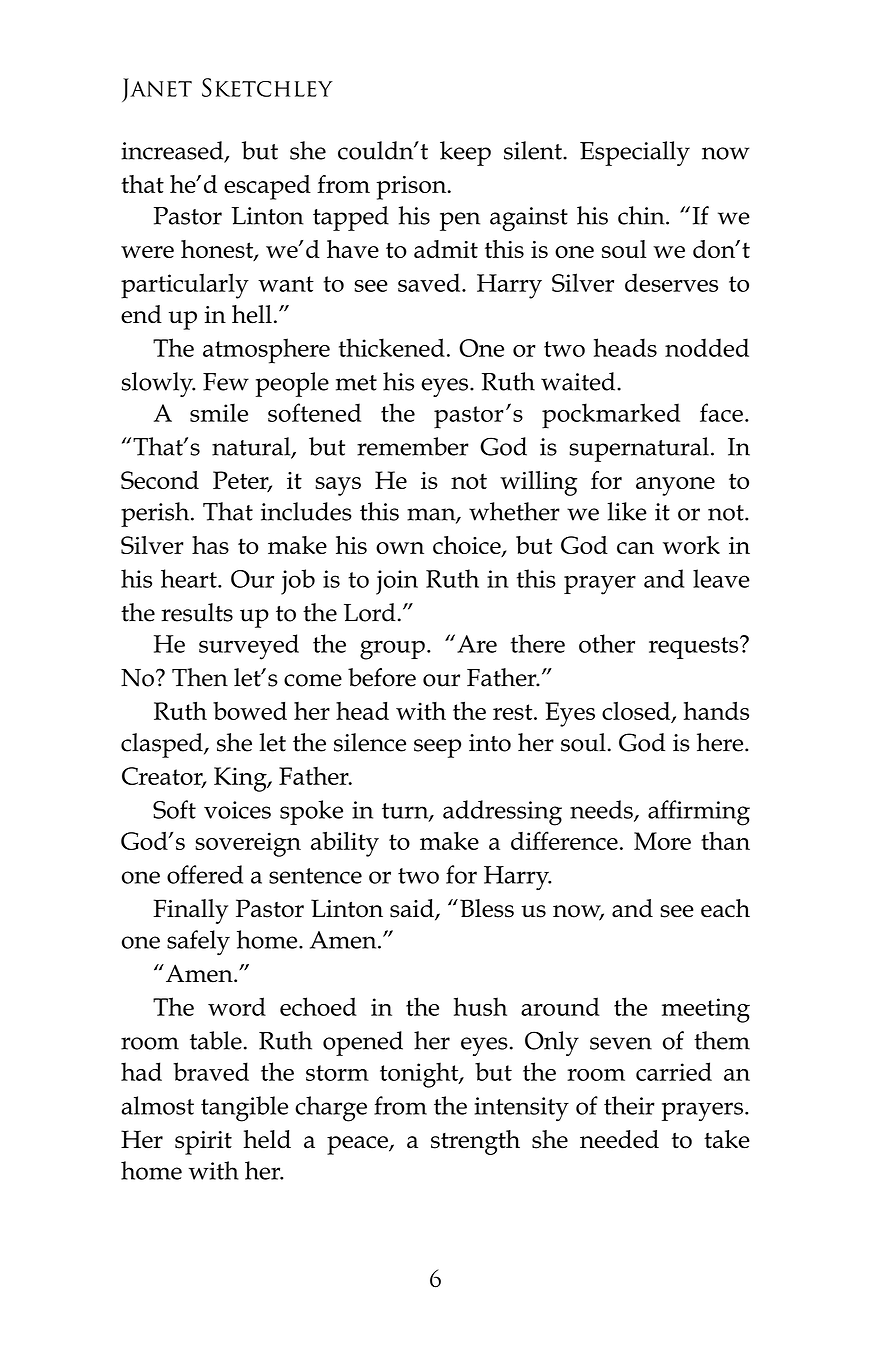 The image size is (887, 1372). Describe the element at coordinates (437, 748) in the screenshot. I see `seep` at that location.
